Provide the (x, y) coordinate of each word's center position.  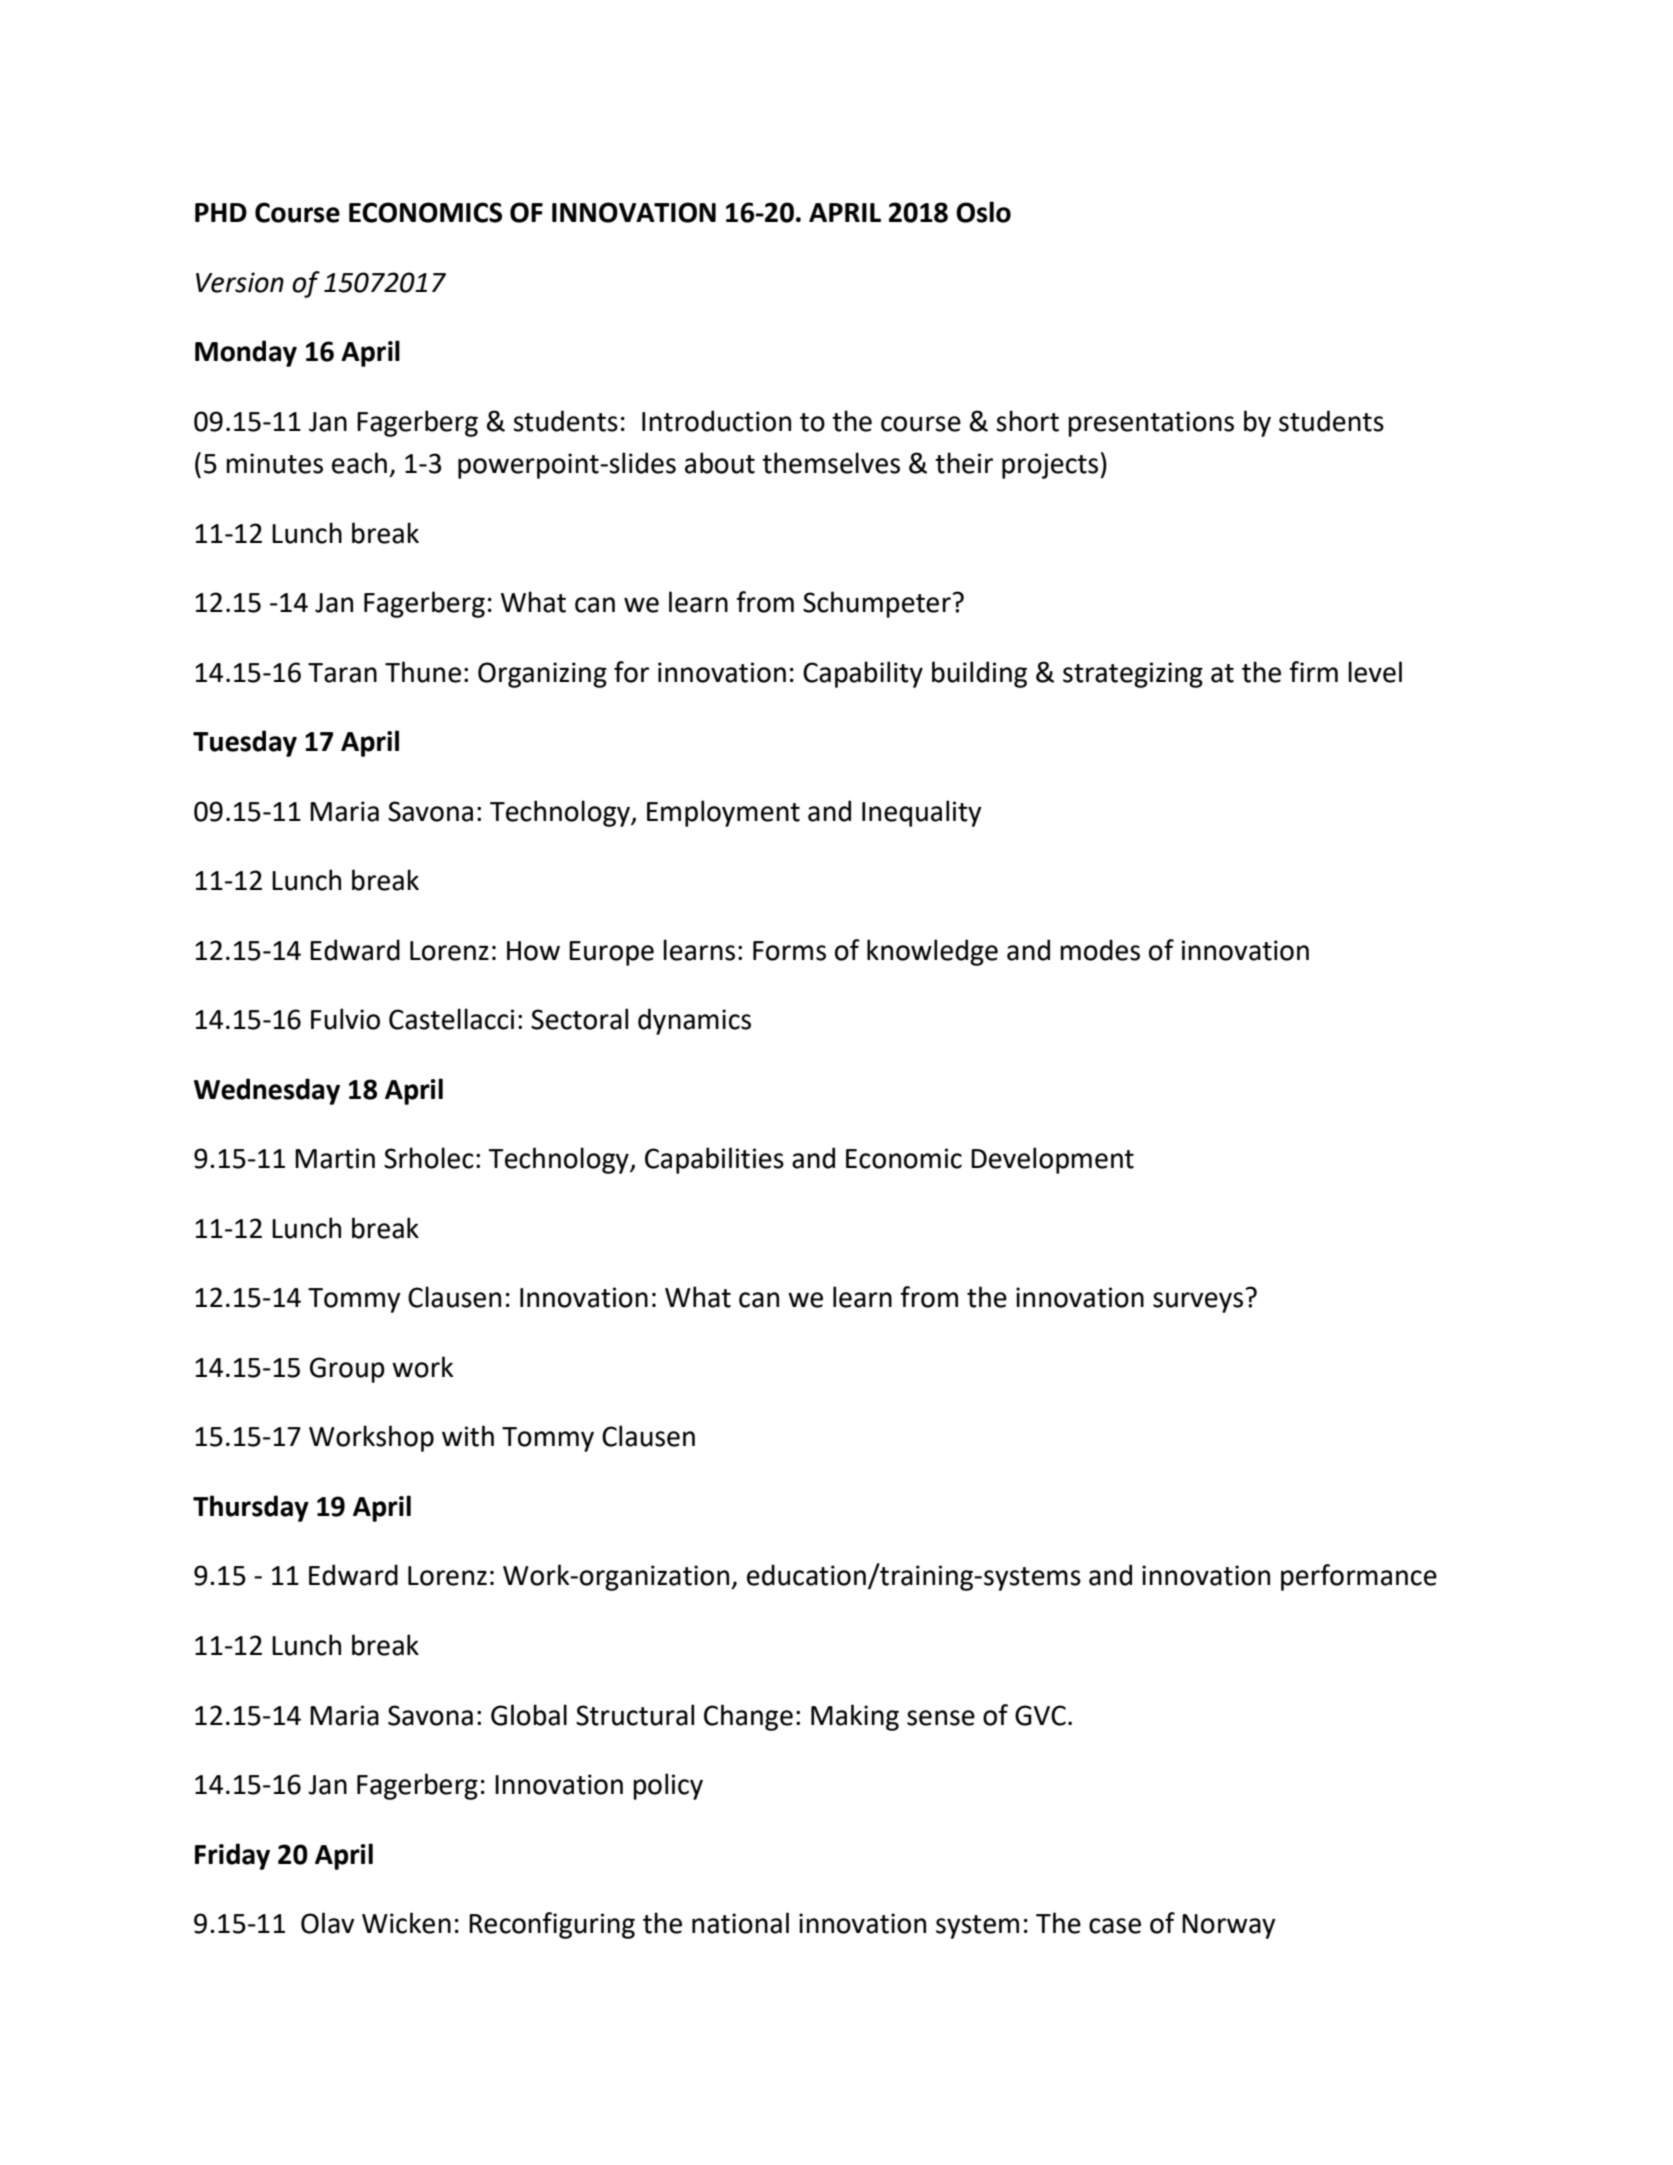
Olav (327, 1923)
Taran (342, 673)
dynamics (694, 1021)
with (468, 1436)
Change (748, 1717)
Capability (863, 674)
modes (1100, 950)
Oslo (983, 212)
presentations (1151, 424)
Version (240, 282)
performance (1359, 1577)
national (740, 1923)
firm (1313, 671)
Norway (1229, 1926)
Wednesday (267, 1091)
